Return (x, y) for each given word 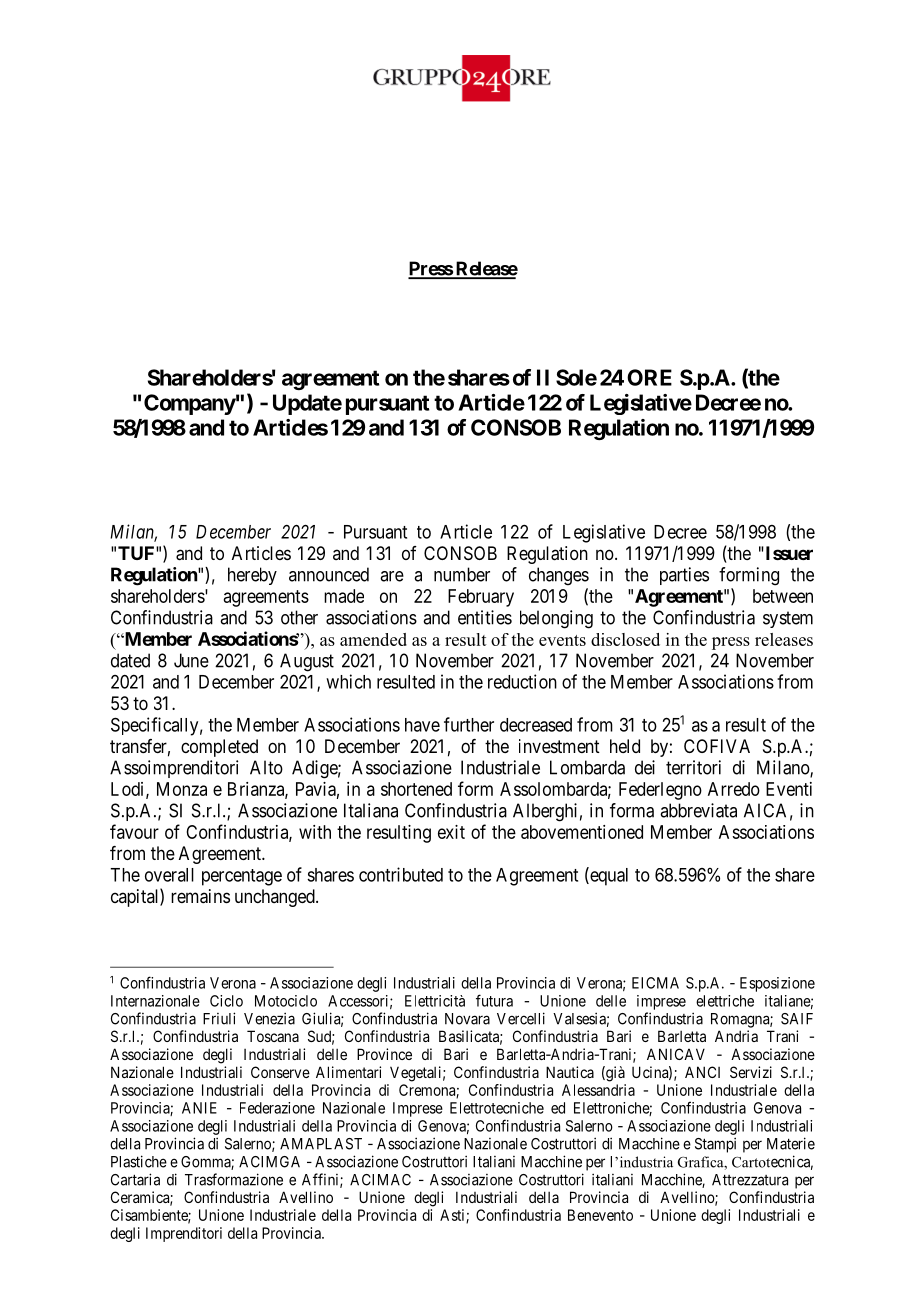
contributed (401, 874)
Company (190, 404)
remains (200, 896)
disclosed (625, 639)
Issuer (788, 553)
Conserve (280, 1072)
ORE (649, 377)
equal (608, 876)
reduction (522, 681)
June (191, 660)
